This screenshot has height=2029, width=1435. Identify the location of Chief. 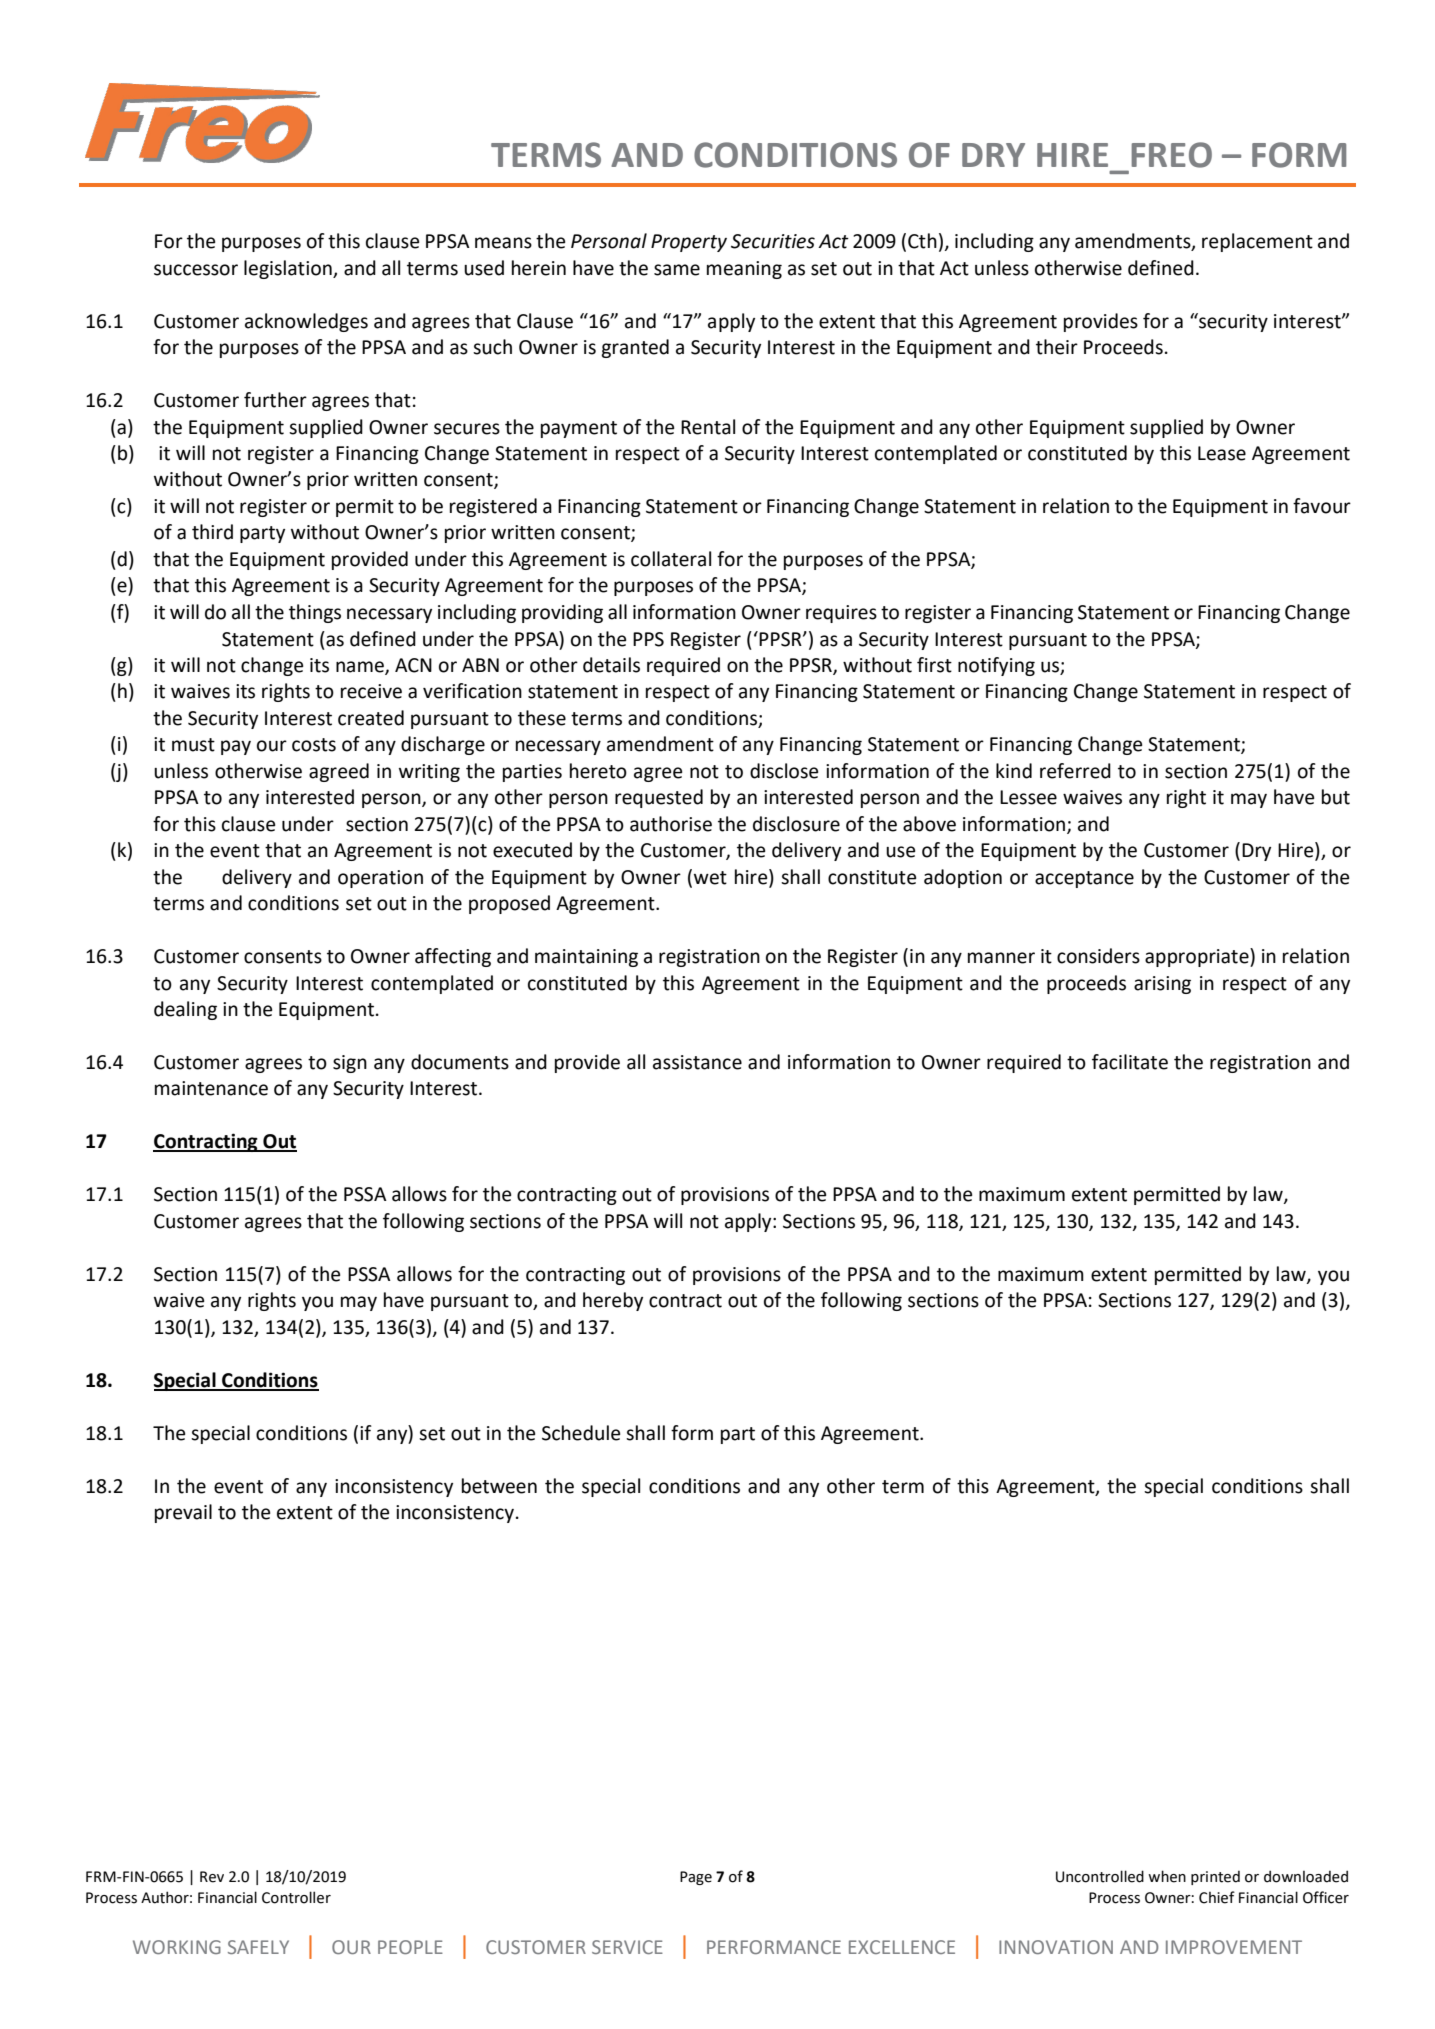
(1217, 1897).
